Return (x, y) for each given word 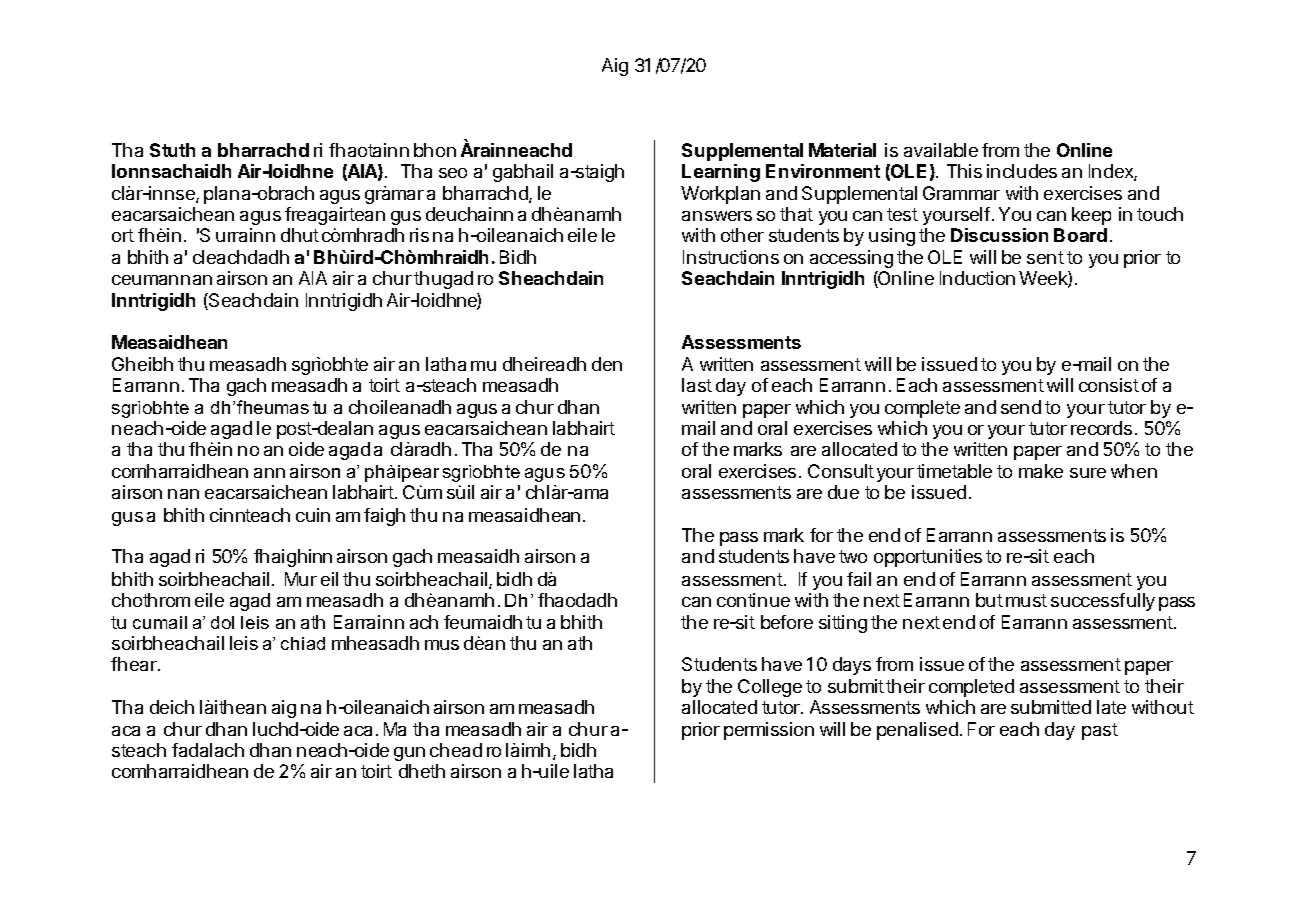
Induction (977, 278)
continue (753, 600)
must (1026, 600)
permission (769, 731)
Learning (721, 173)
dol (222, 622)
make (1041, 471)
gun (409, 754)
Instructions (731, 257)
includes (1022, 171)
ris (419, 235)
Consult (841, 471)
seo (453, 173)
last (697, 385)
